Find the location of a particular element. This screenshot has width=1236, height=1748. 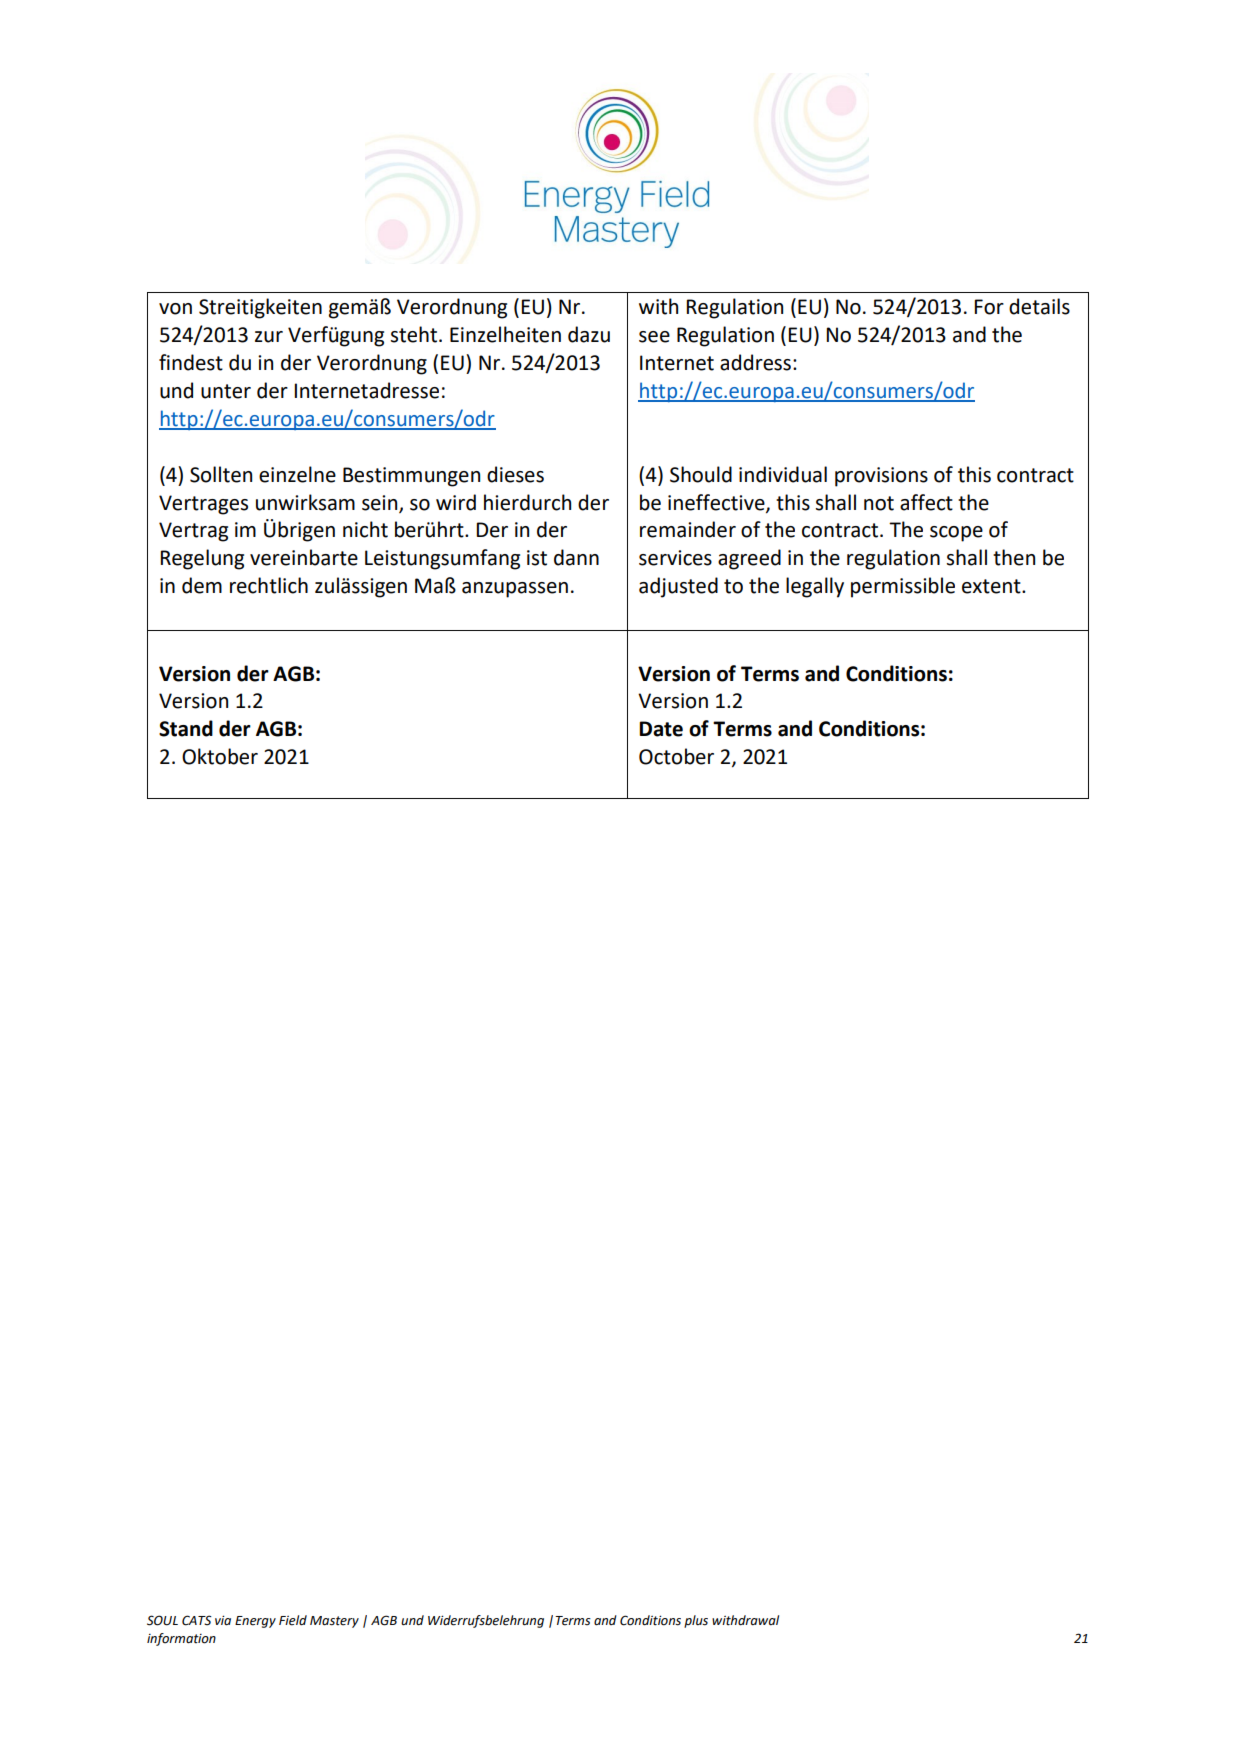

plus is located at coordinates (696, 1621).
